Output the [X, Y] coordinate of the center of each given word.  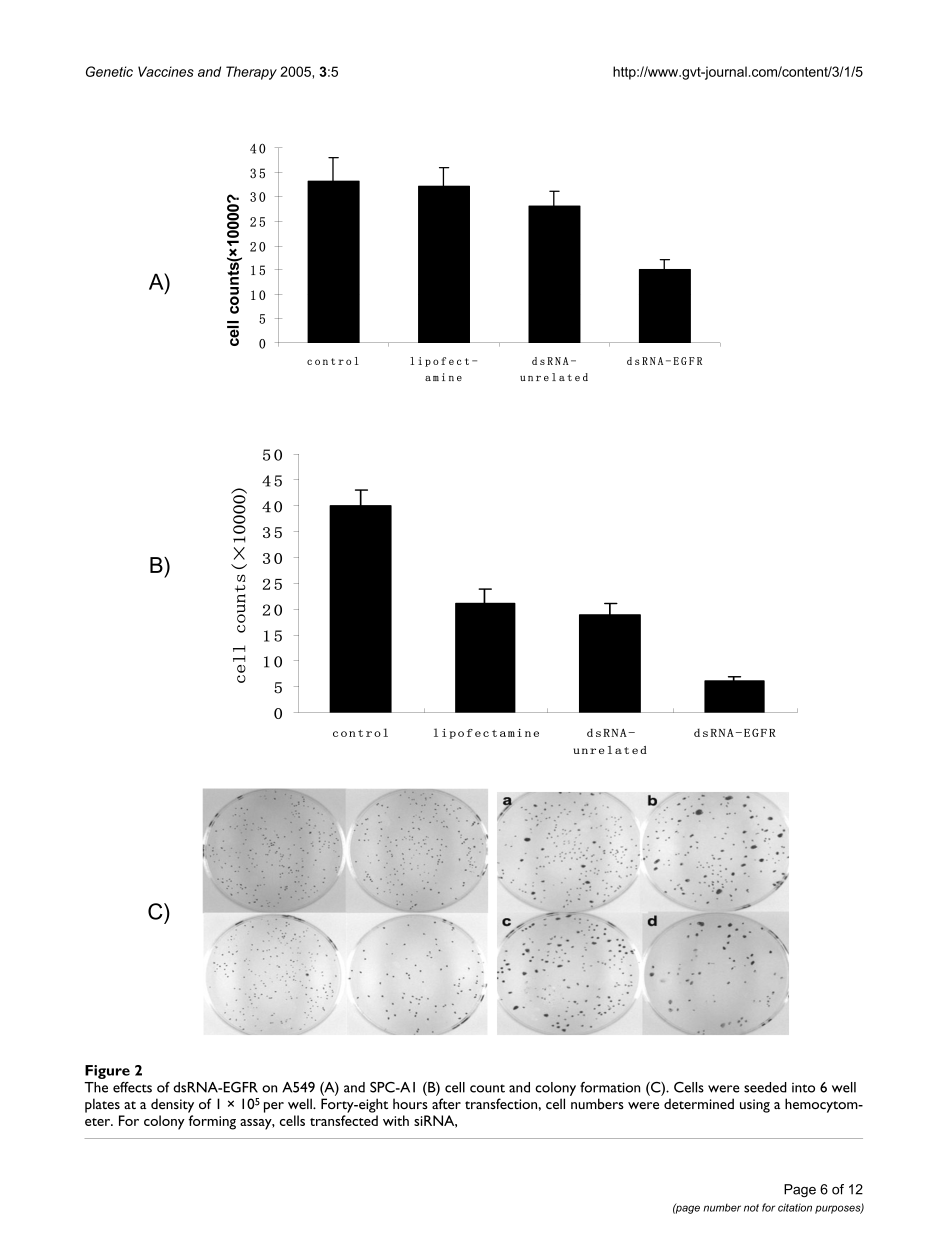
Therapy [251, 73]
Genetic [109, 71]
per [274, 1107]
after [446, 1103]
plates [102, 1105]
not [751, 1208]
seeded [765, 1087]
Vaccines [166, 71]
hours [410, 1103]
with [396, 1120]
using [755, 1106]
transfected [344, 1120]
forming [212, 1122]
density [172, 1105]
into [803, 1088]
